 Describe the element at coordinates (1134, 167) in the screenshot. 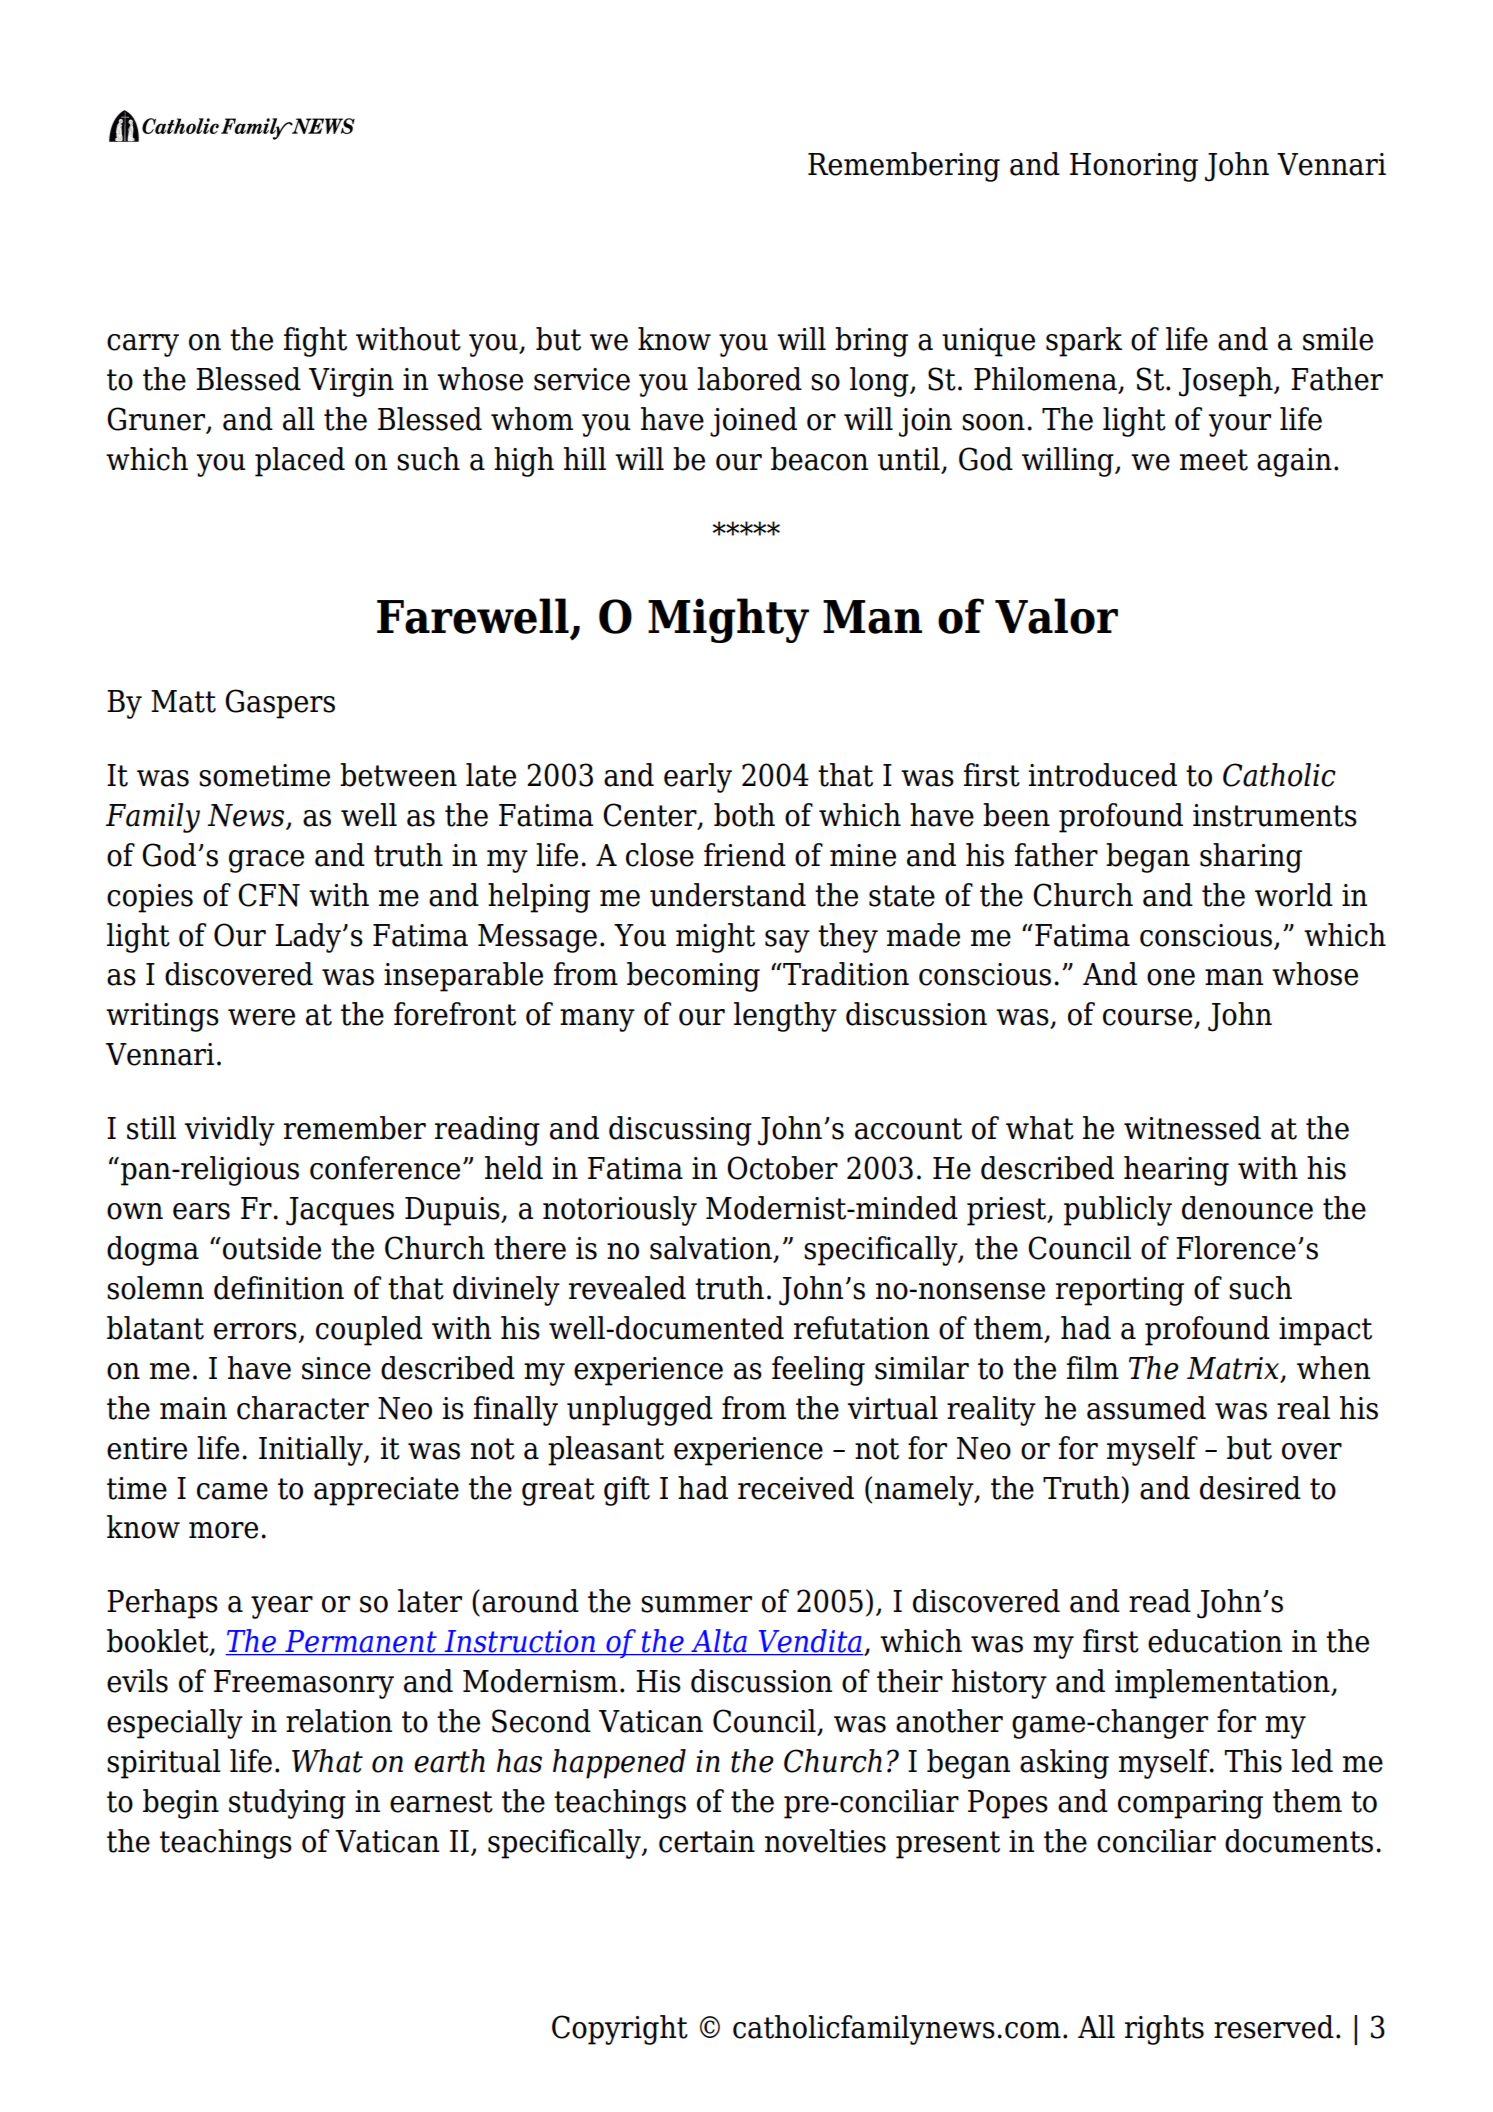

I see `Honoring` at that location.
